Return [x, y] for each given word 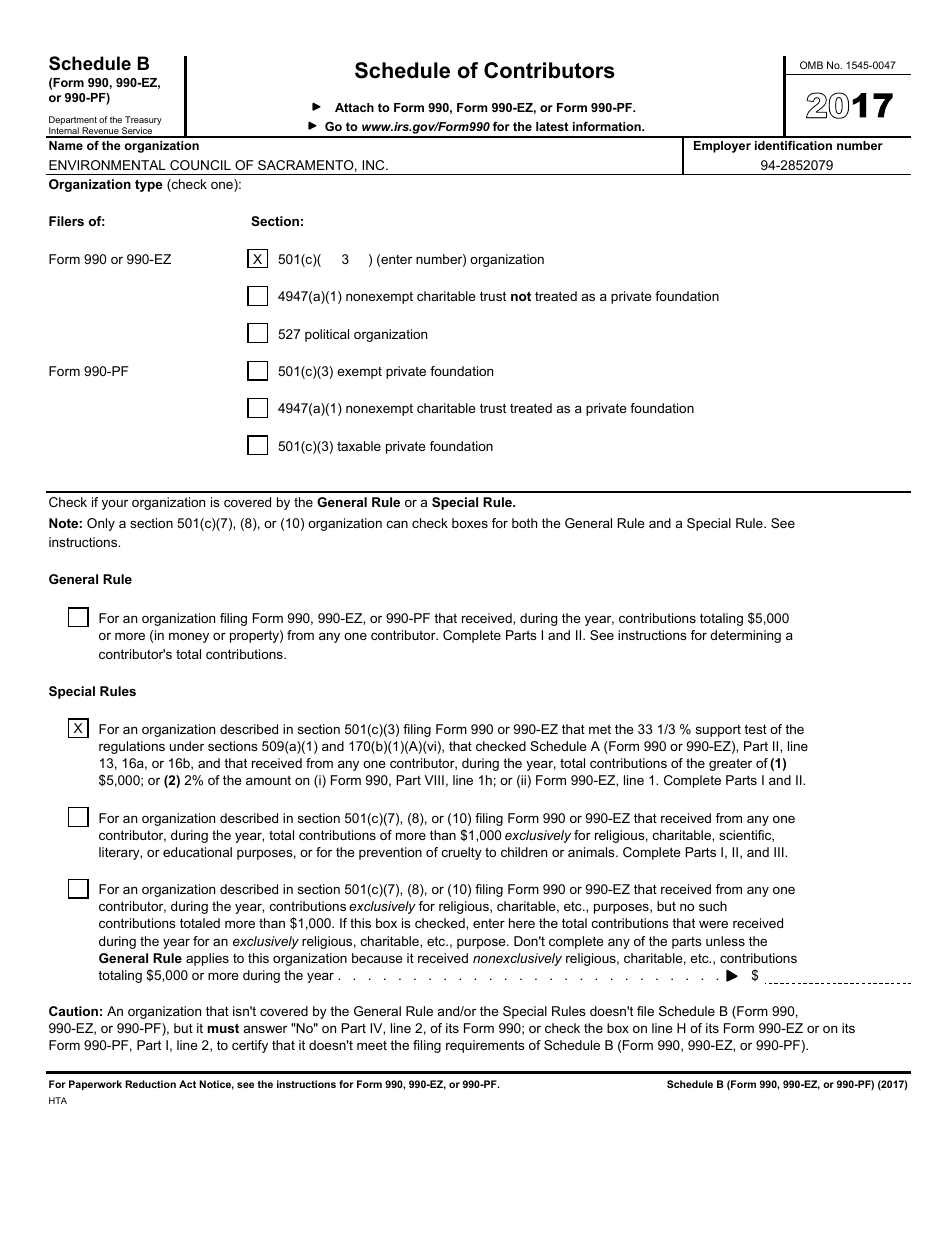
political [327, 335]
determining [745, 636]
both [524, 523]
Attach [354, 107]
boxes [470, 523]
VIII [434, 780]
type [149, 185]
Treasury [142, 122]
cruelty [462, 853]
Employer [722, 147]
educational [197, 852]
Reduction [150, 1084]
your [115, 505]
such [713, 906]
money [189, 637]
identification [793, 145]
